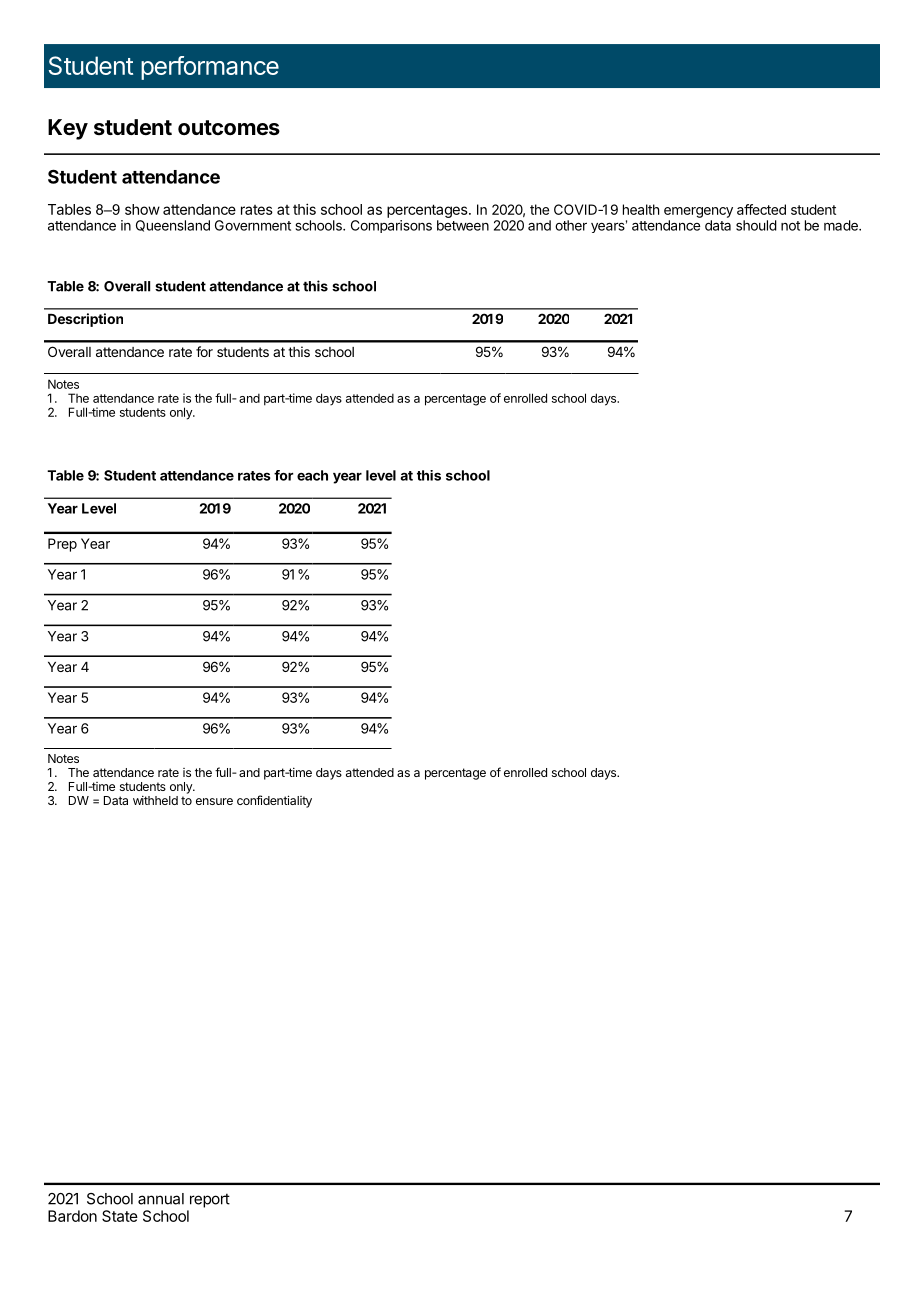  I want to click on between, so click(463, 225).
